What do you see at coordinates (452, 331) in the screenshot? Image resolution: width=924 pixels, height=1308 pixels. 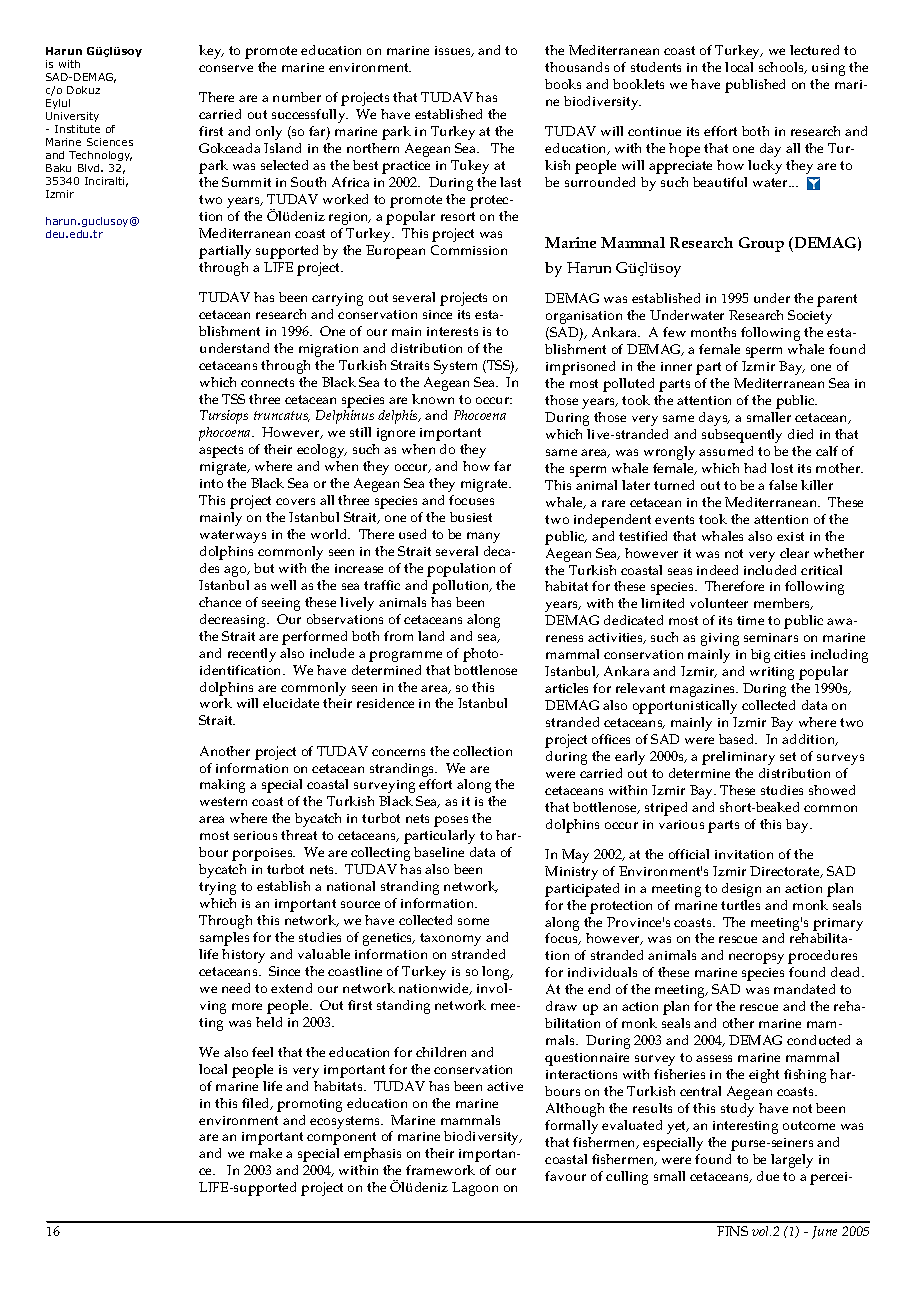 I see `interests` at bounding box center [452, 331].
